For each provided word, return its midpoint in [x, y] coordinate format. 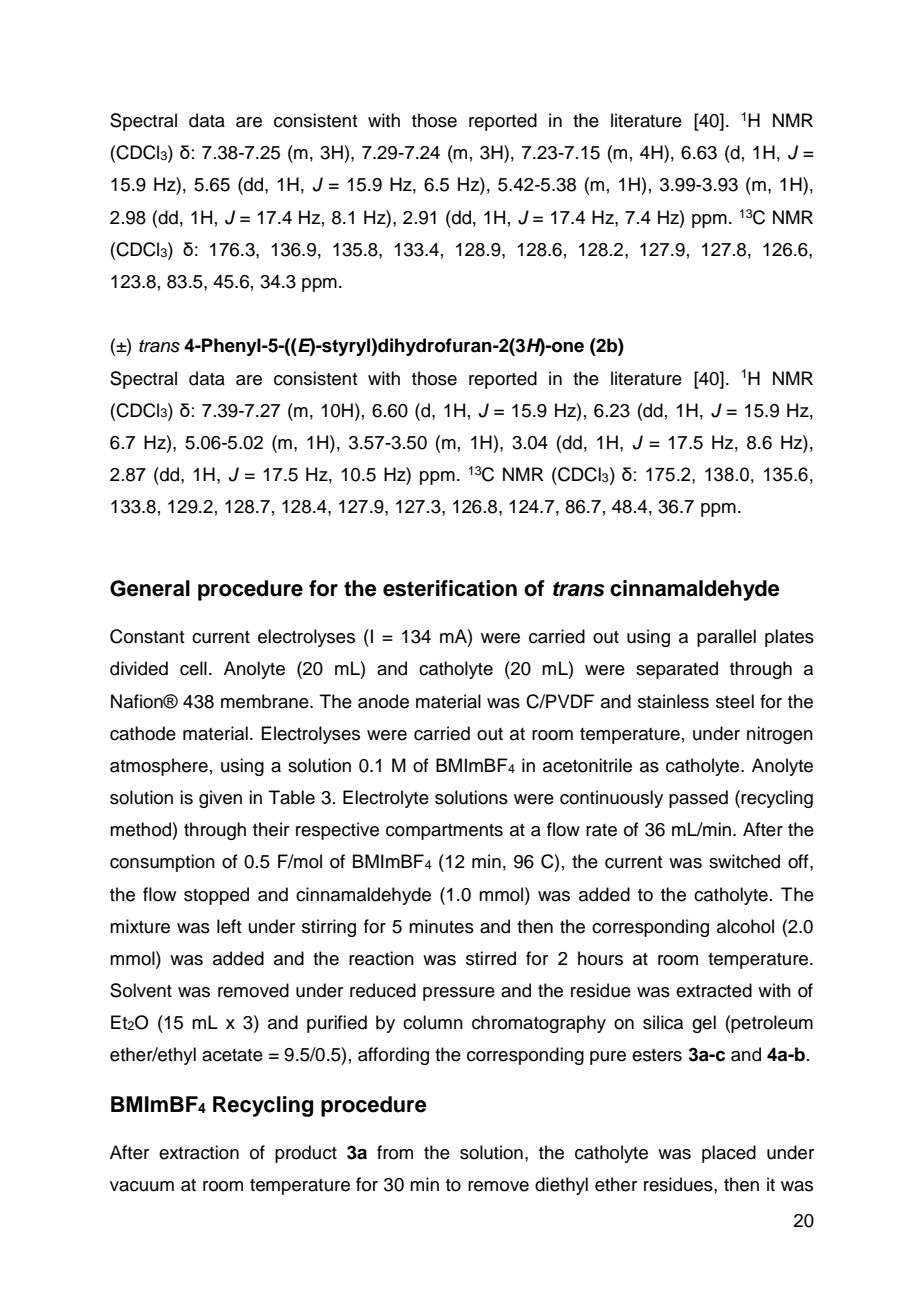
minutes [441, 926]
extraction [199, 1152]
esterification [450, 588]
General [150, 588]
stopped [216, 896]
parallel [726, 638]
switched [744, 861]
